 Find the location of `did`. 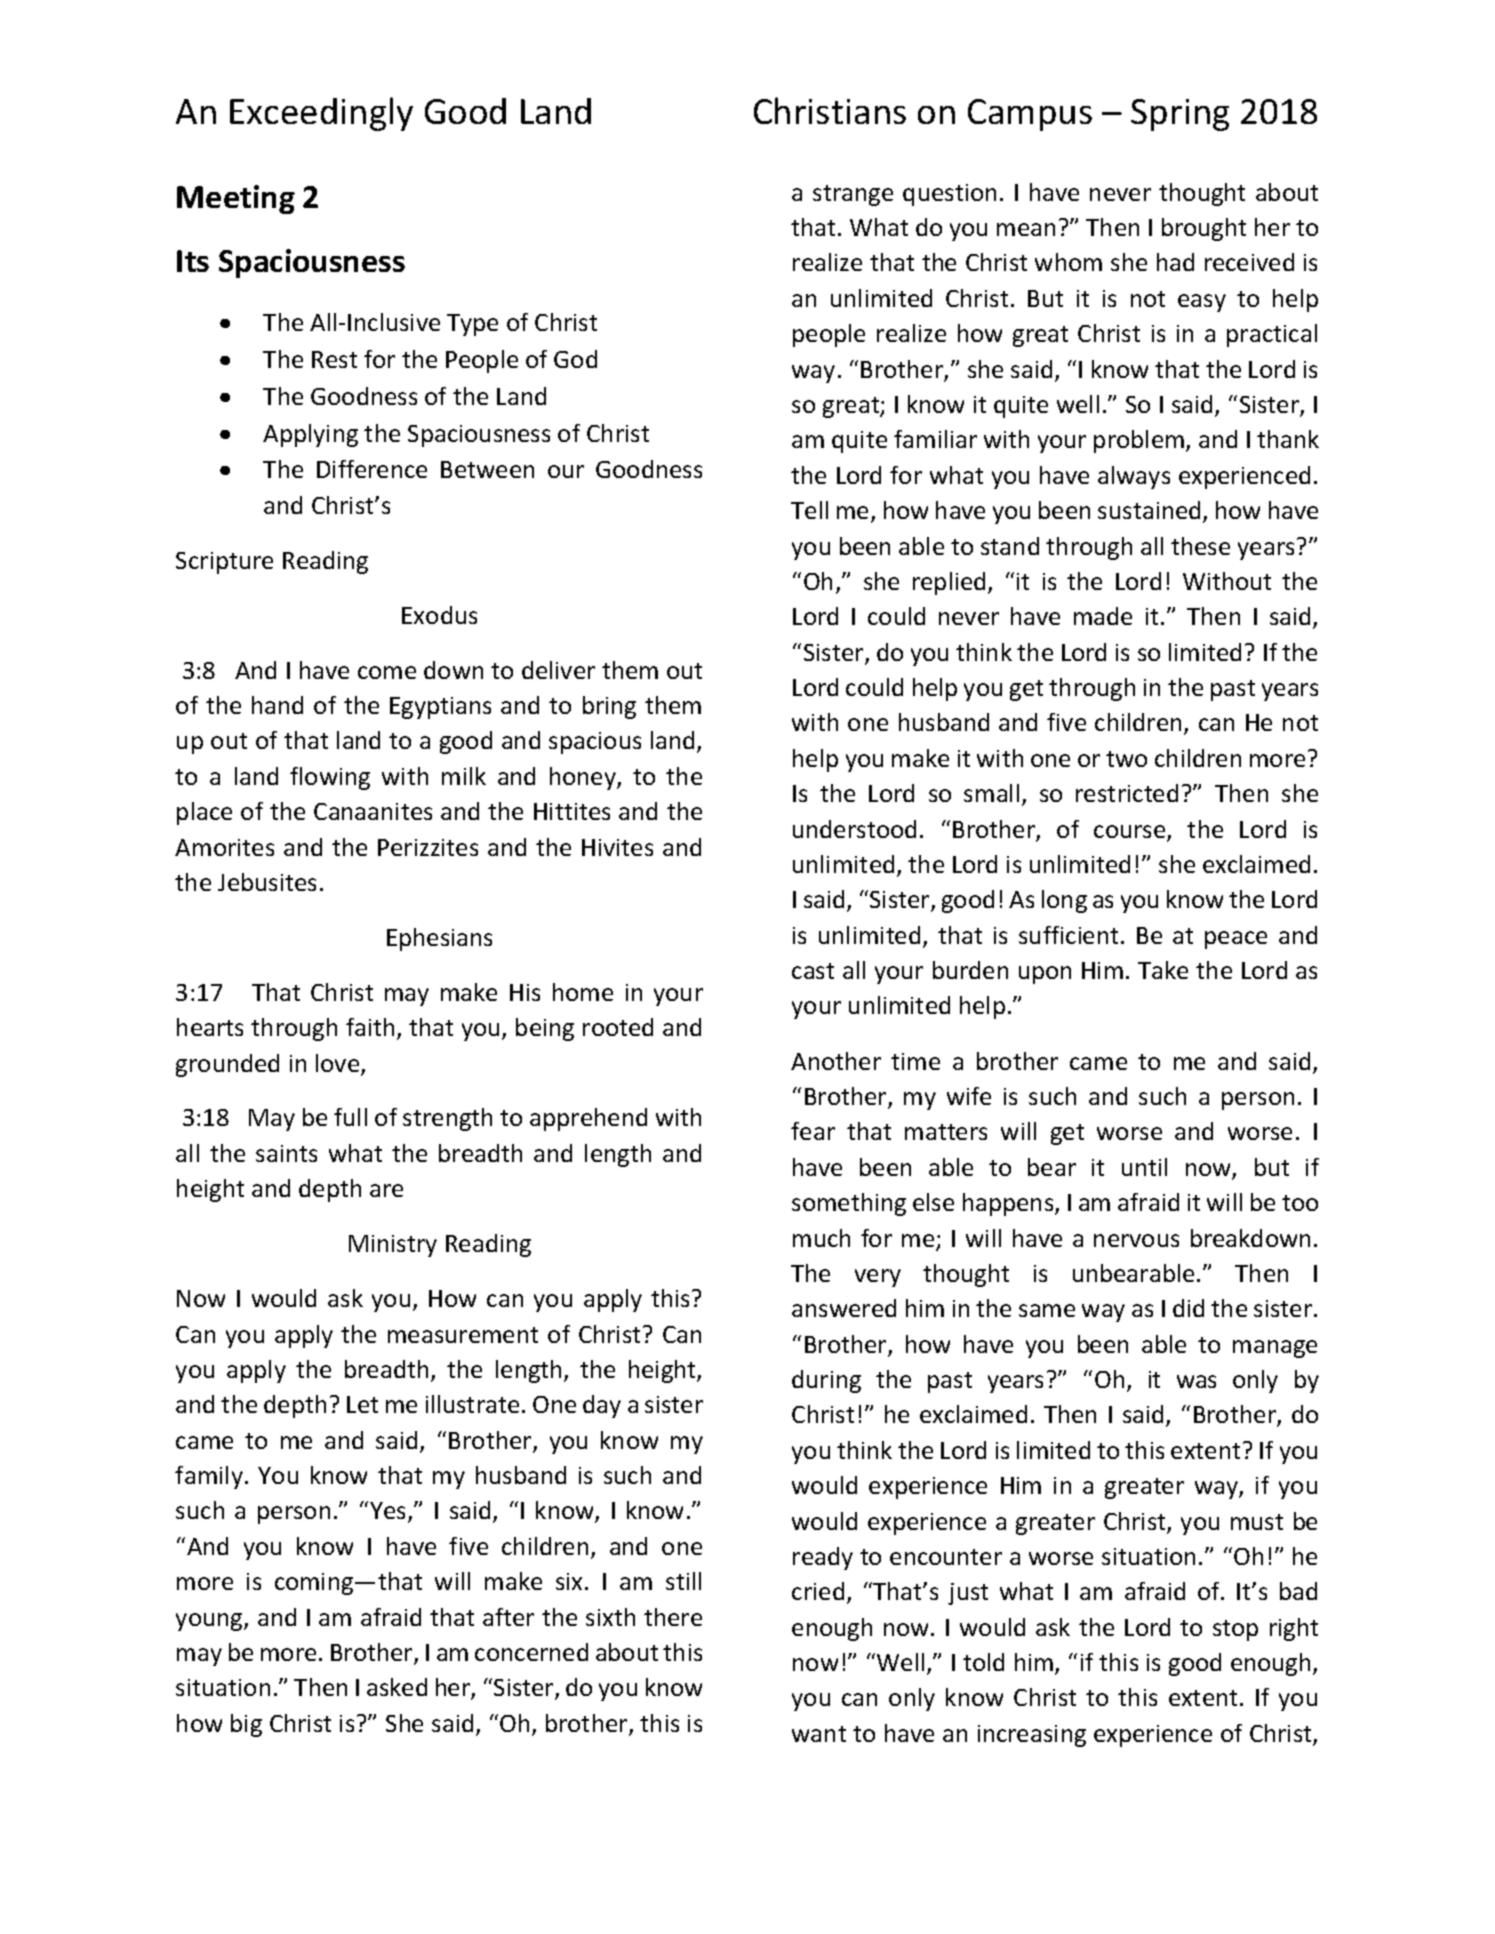

did is located at coordinates (1188, 1308).
